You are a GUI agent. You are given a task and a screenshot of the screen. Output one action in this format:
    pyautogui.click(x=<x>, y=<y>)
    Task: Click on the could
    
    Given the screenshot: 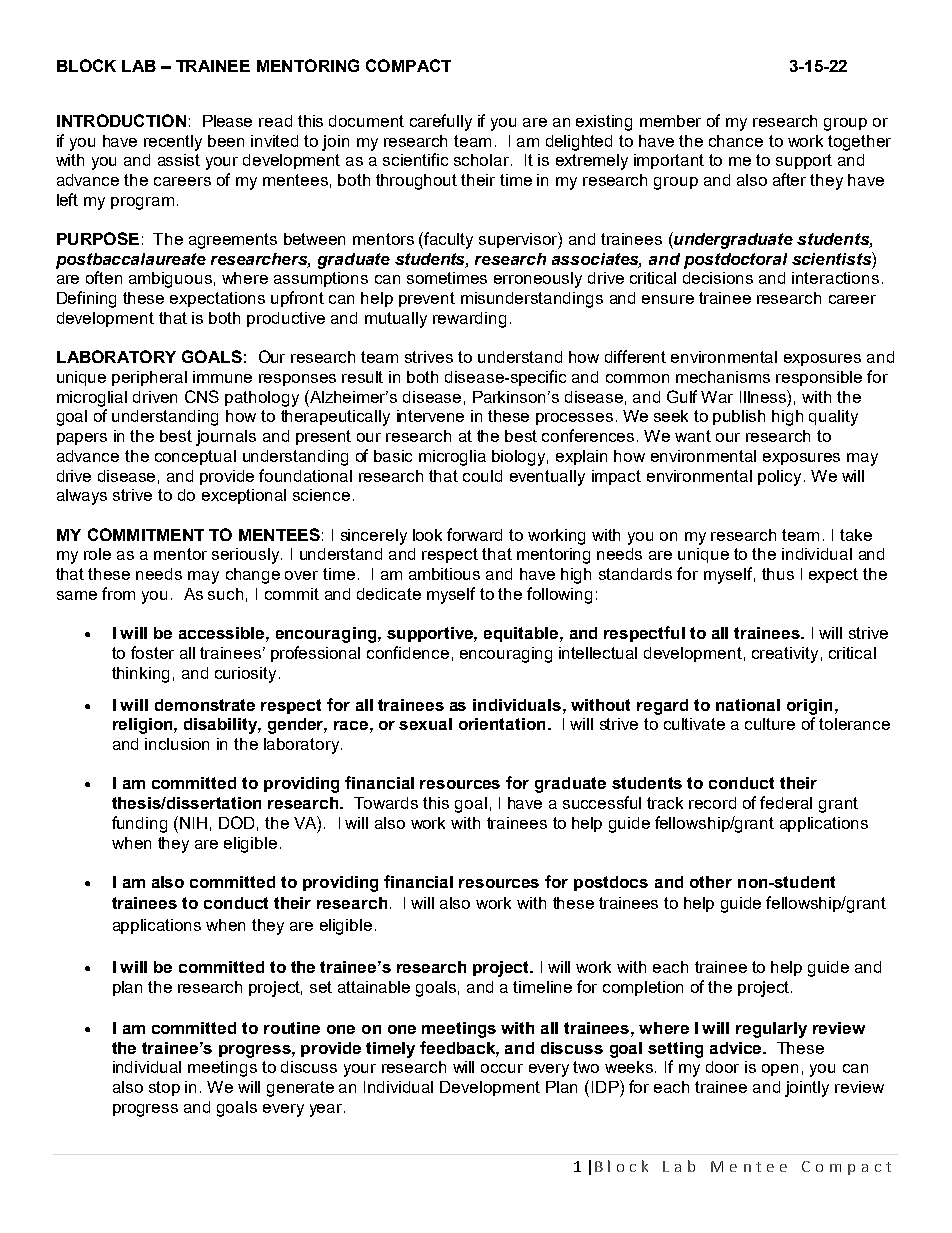 What is the action you would take?
    pyautogui.click(x=482, y=476)
